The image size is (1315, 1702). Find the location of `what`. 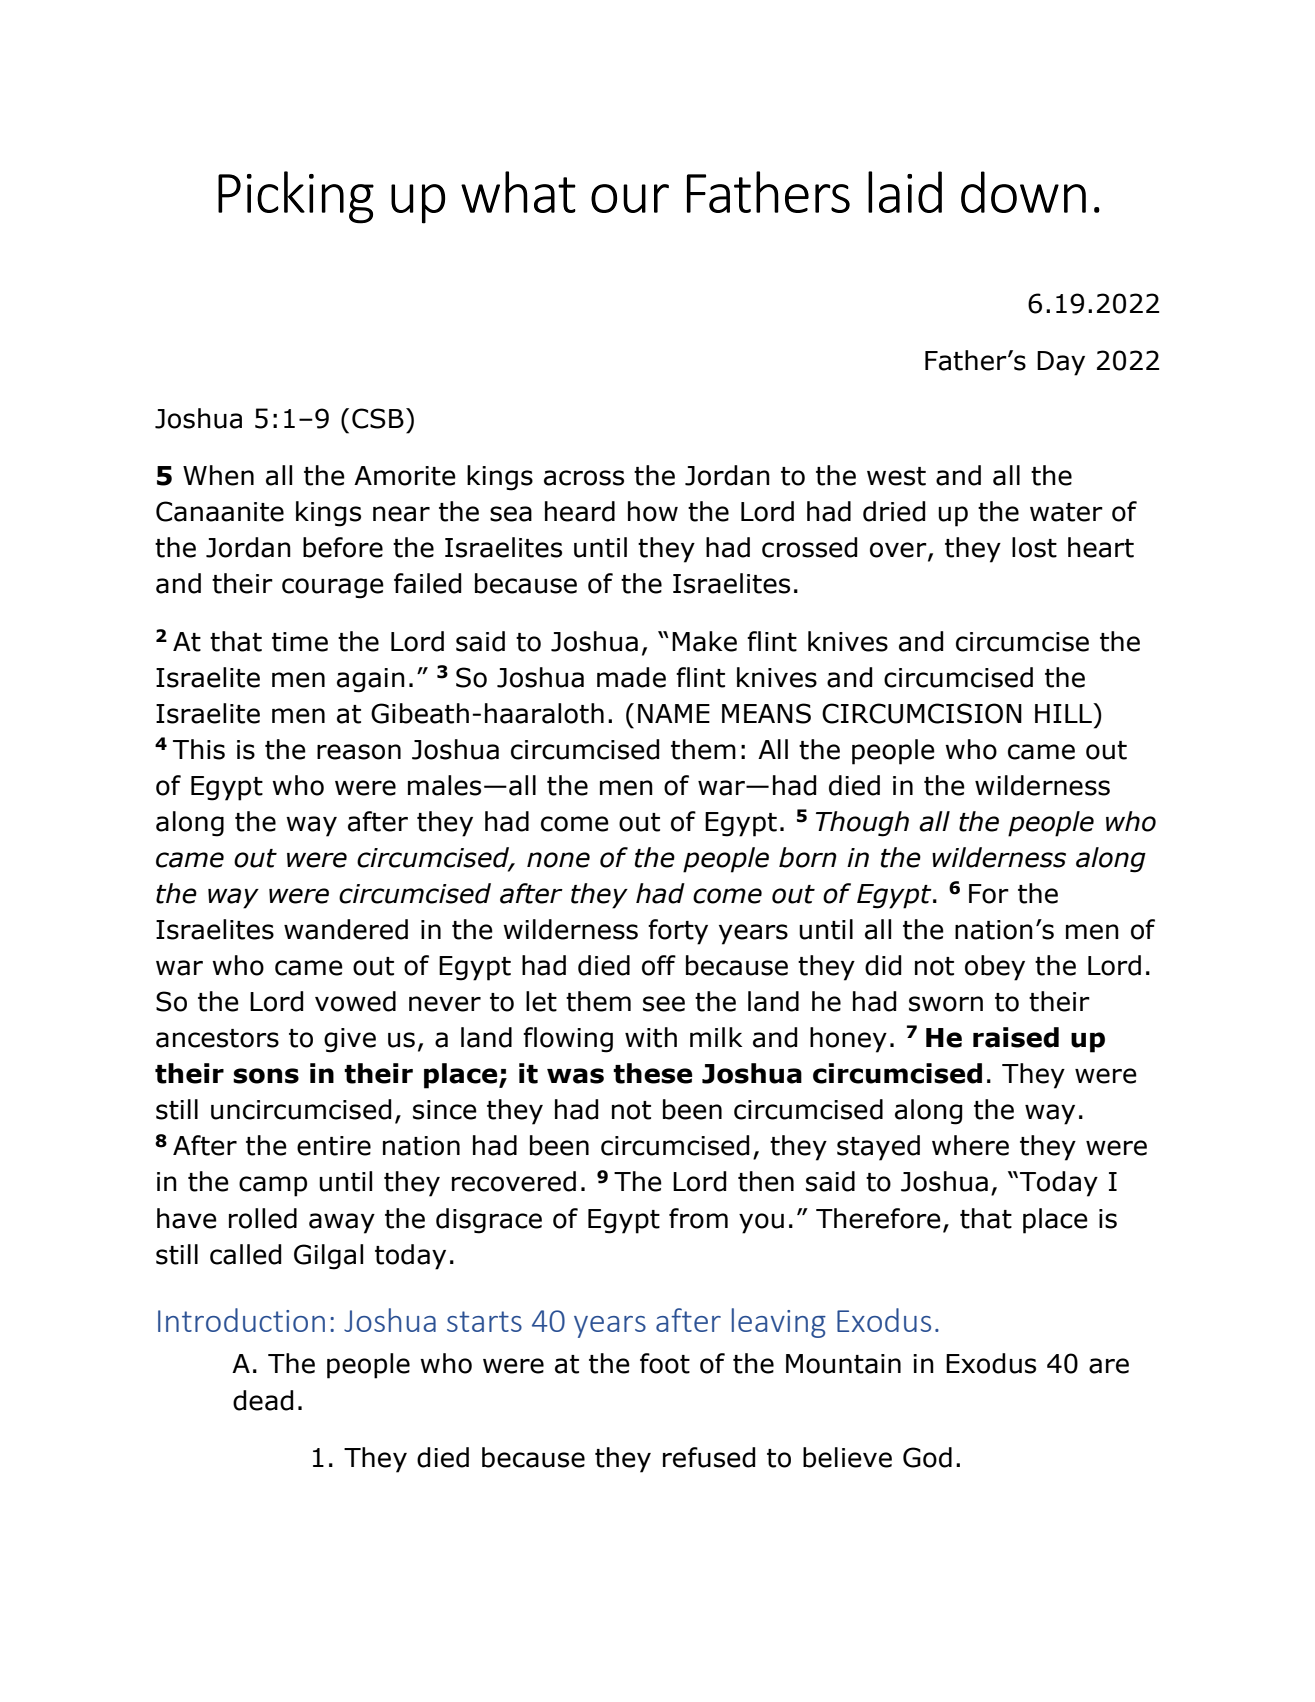

what is located at coordinates (518, 192).
